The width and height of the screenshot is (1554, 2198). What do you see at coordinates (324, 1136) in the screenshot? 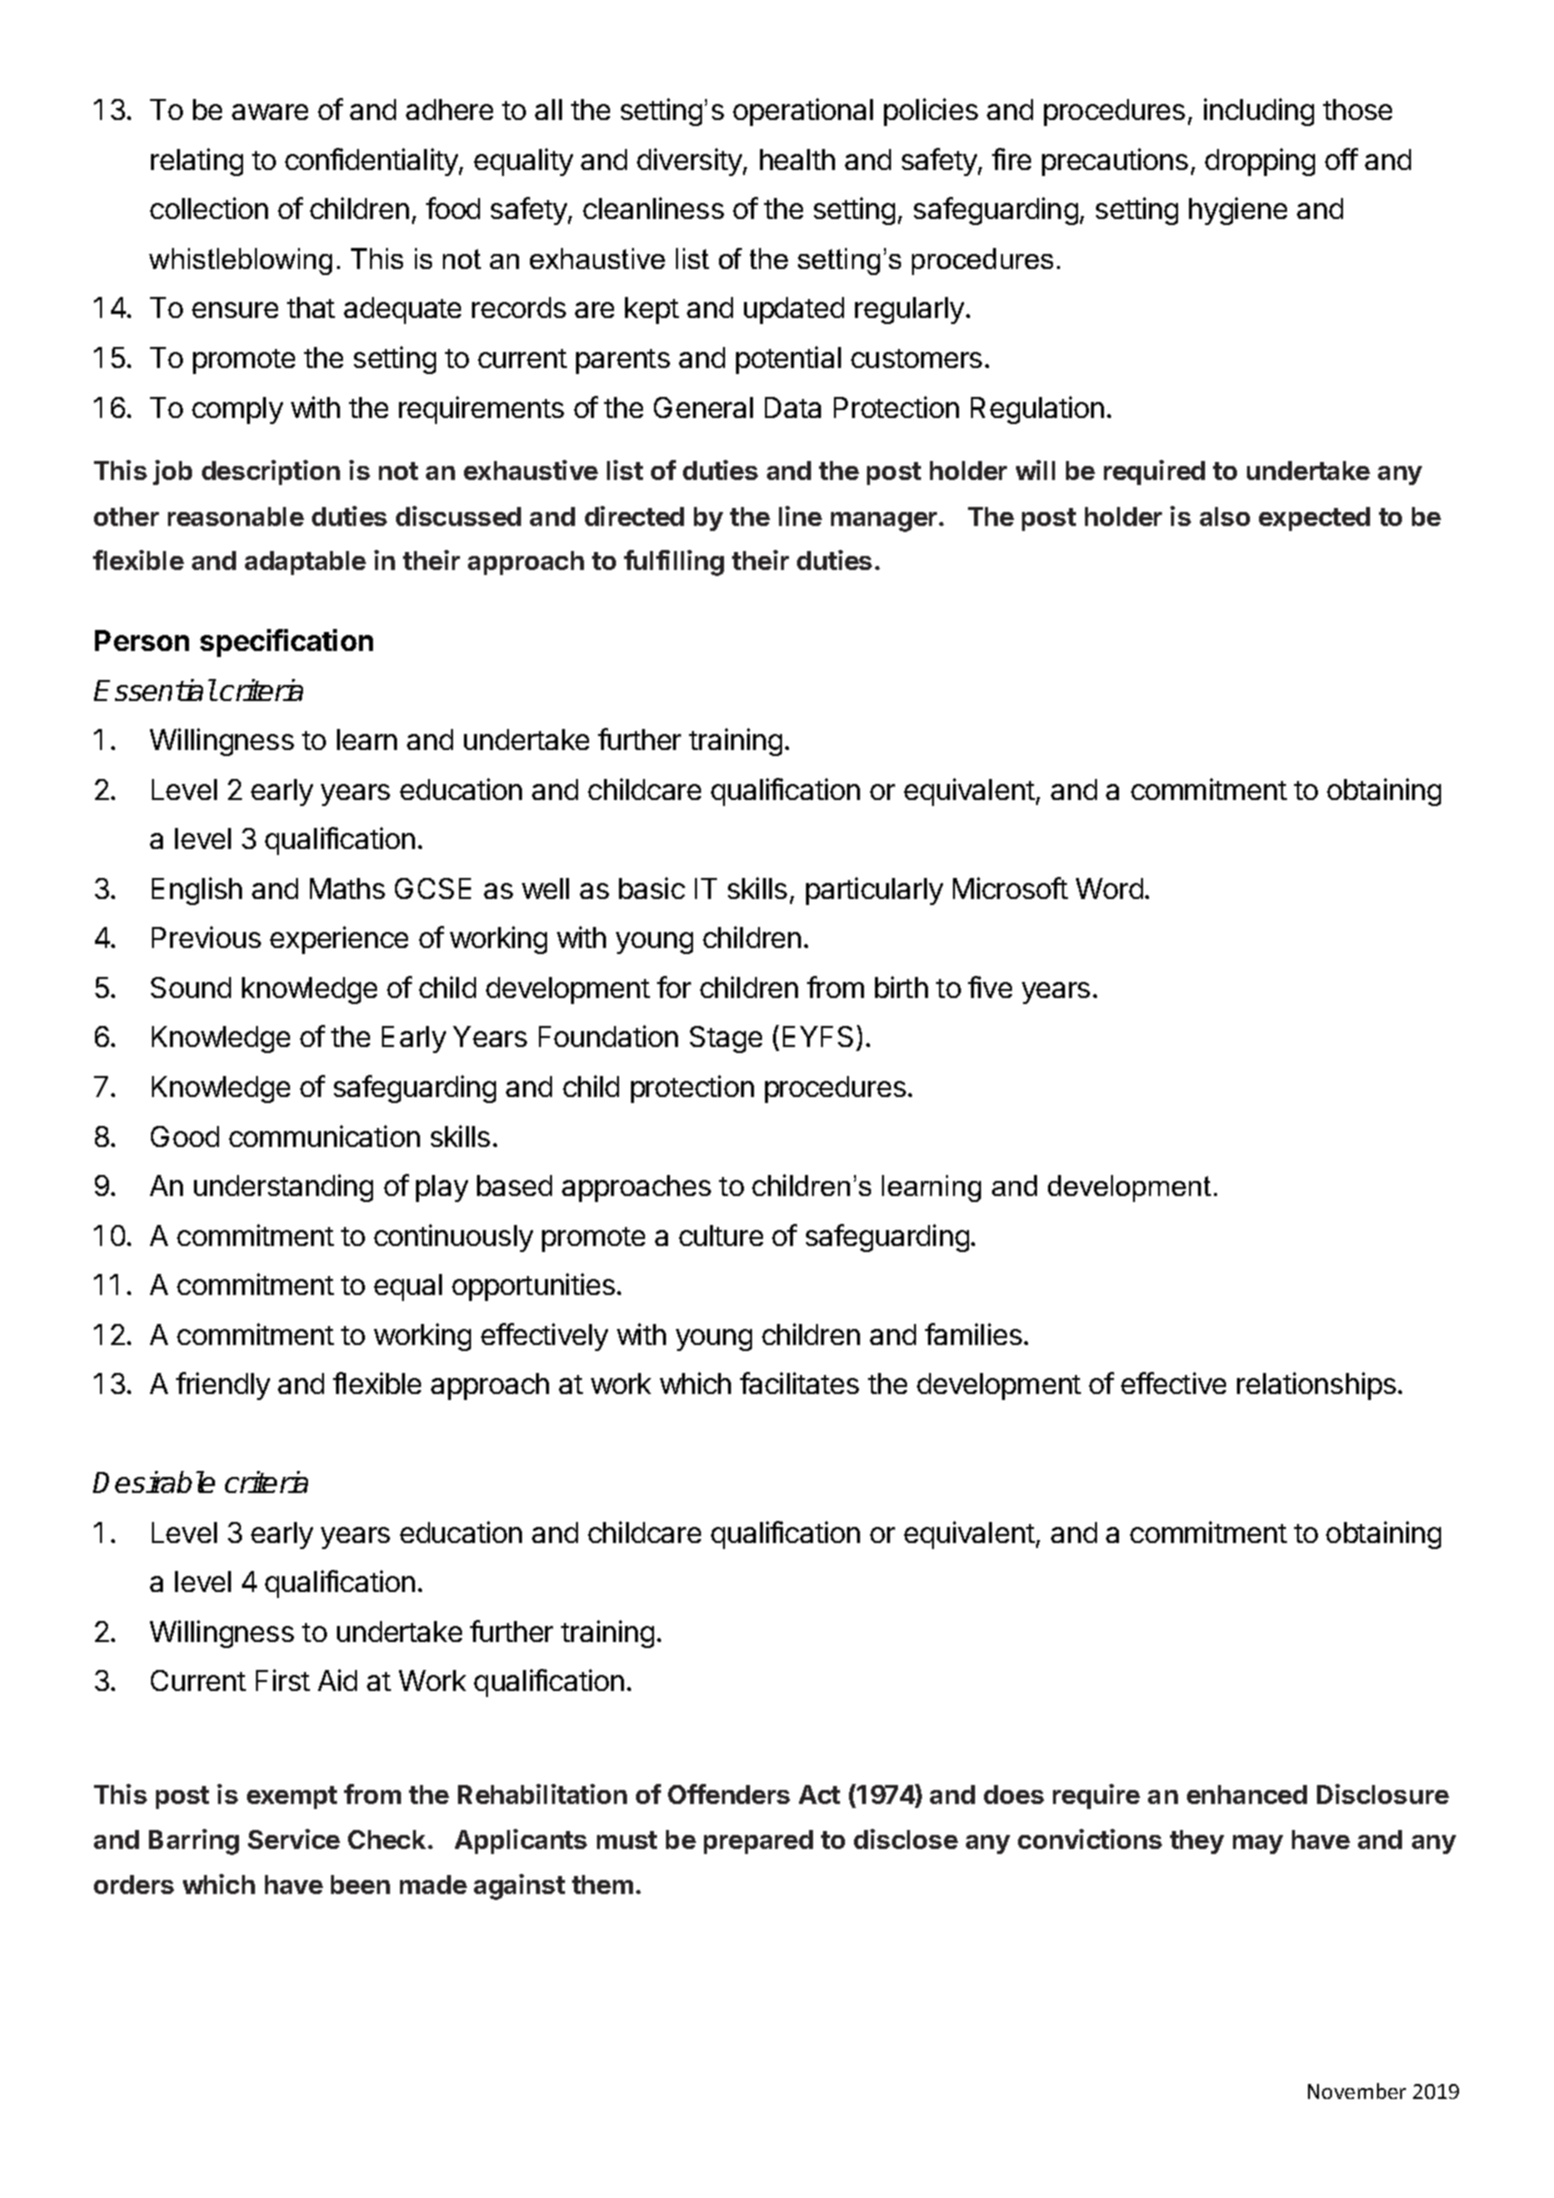
I see `communication` at bounding box center [324, 1136].
